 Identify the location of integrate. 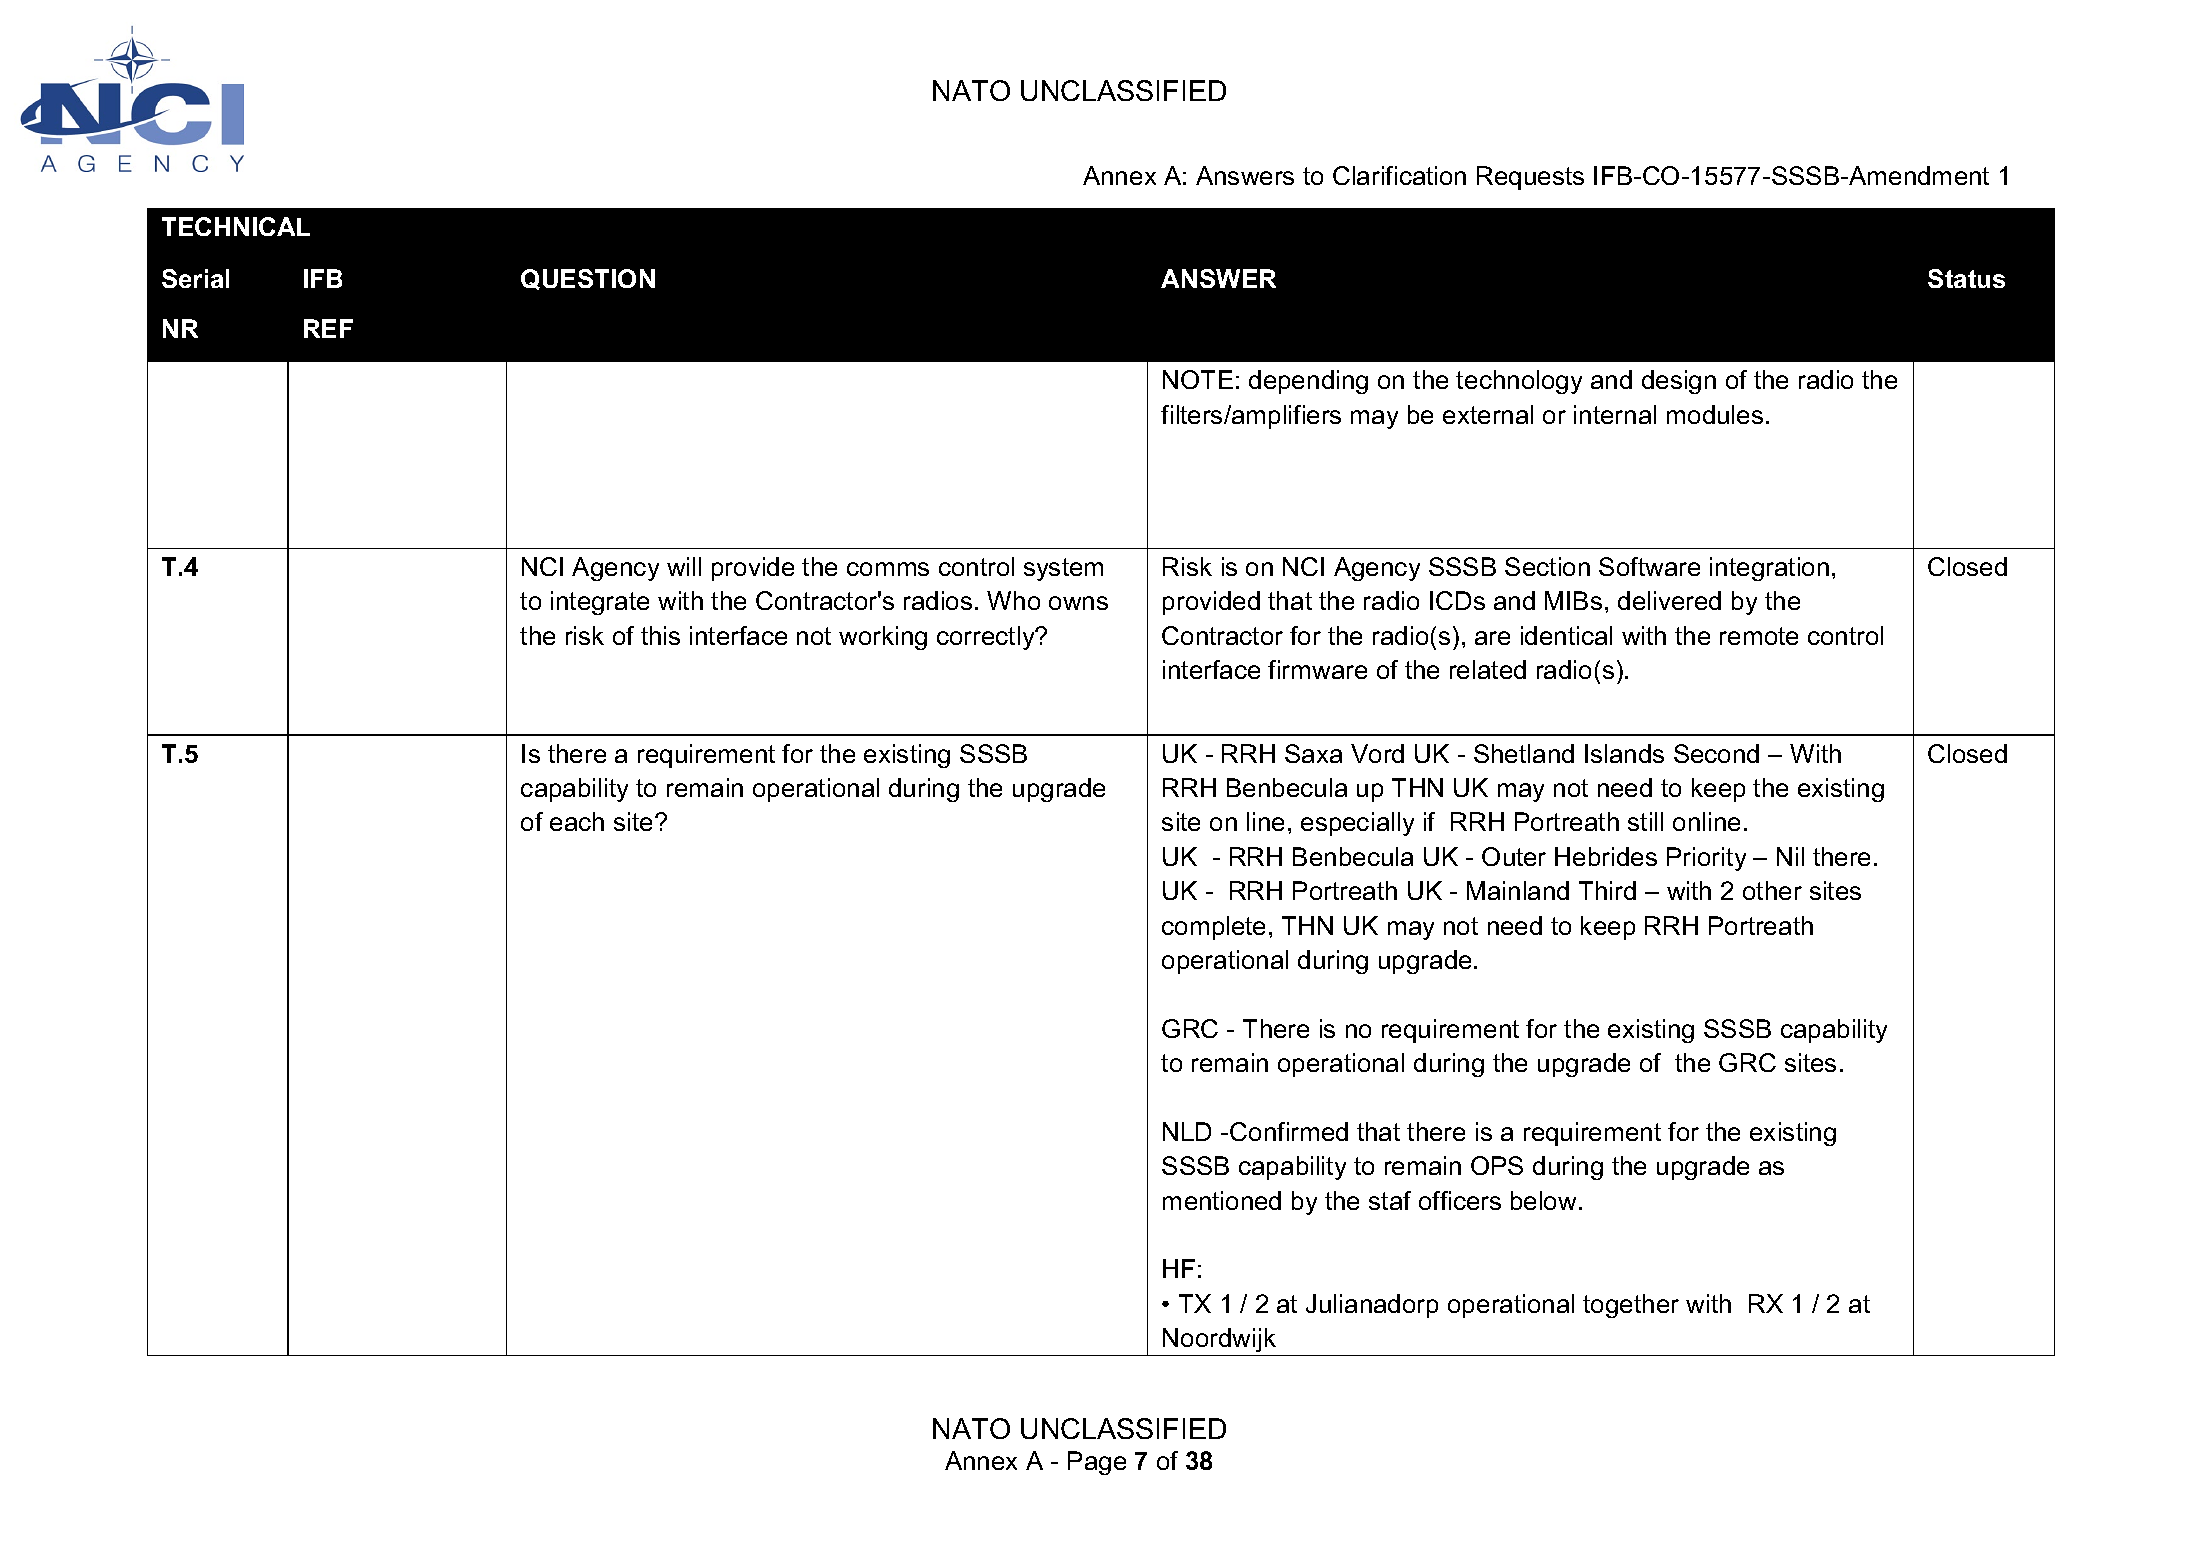
(600, 603).
